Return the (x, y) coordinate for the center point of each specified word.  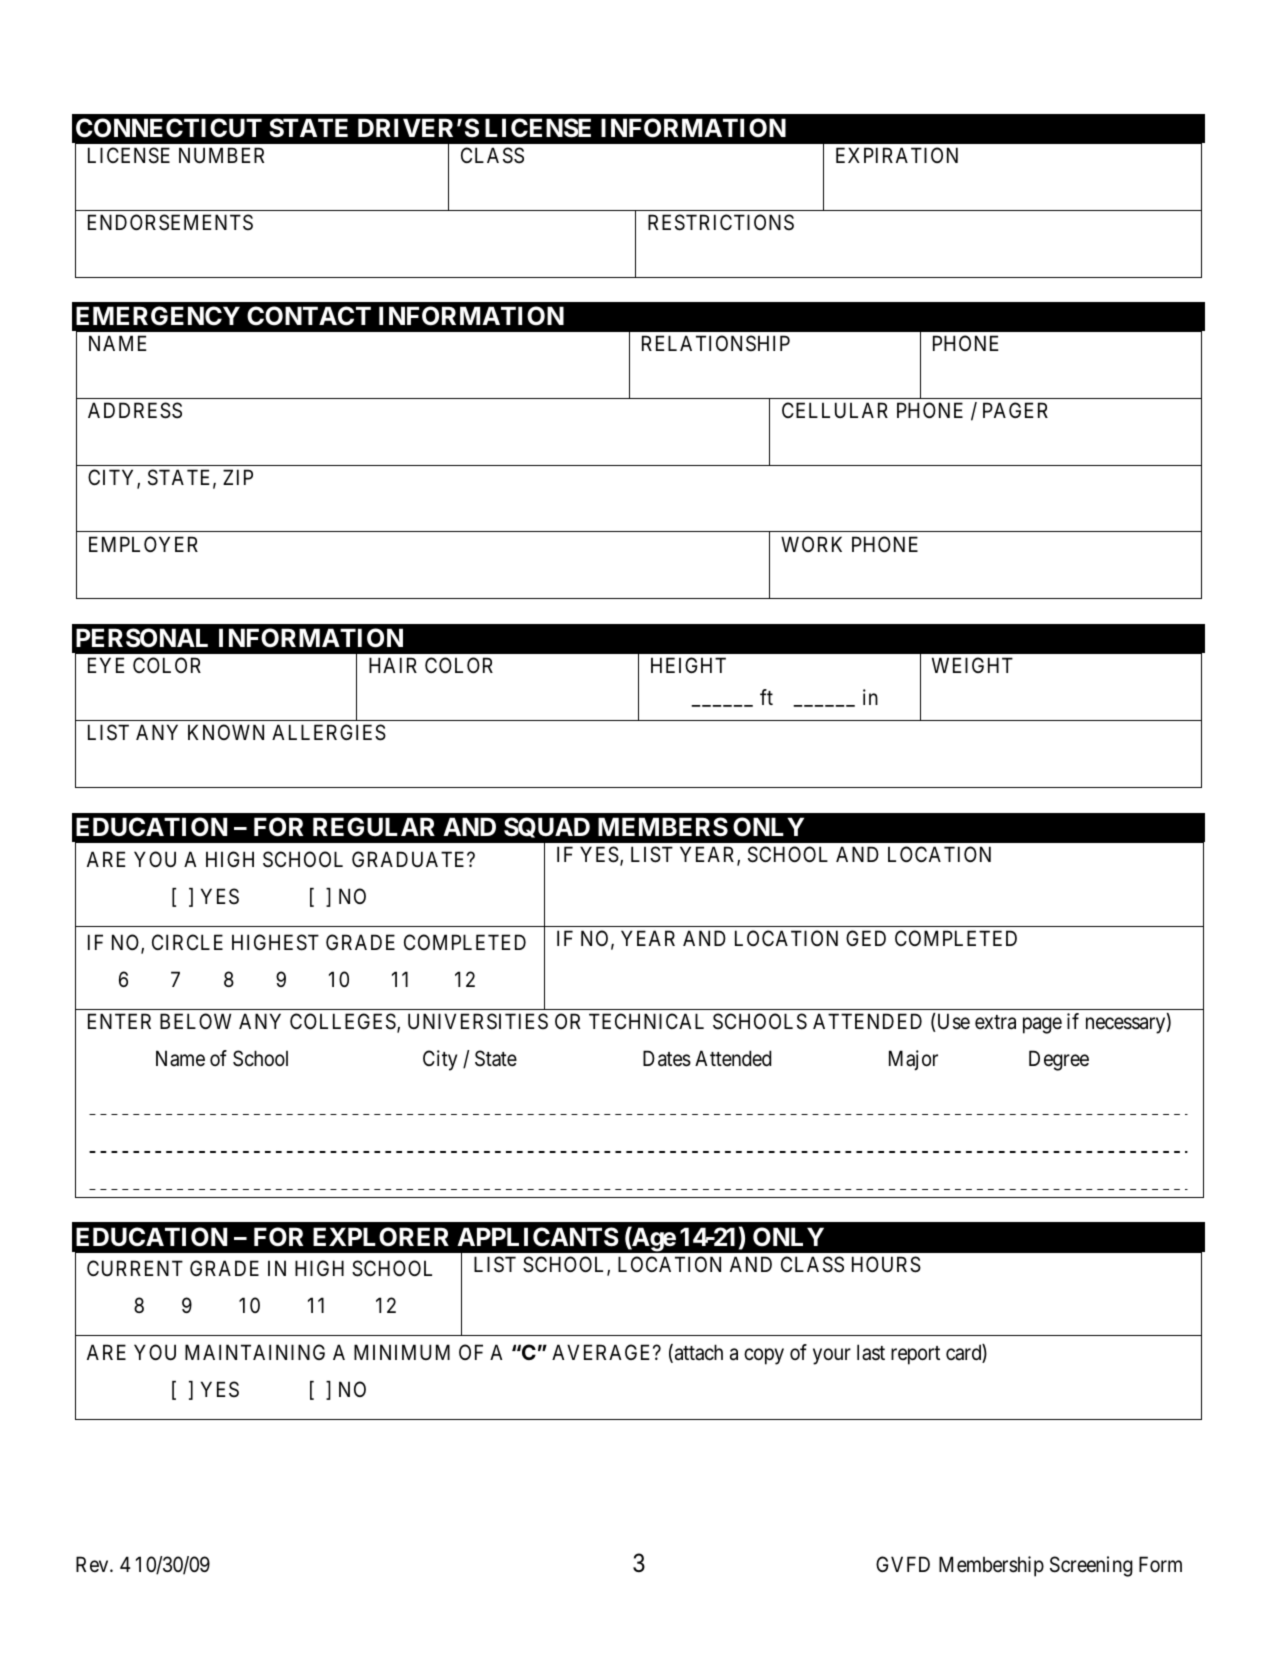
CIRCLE (187, 942)
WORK (811, 544)
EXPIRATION (897, 155)
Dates (667, 1058)
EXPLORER (381, 1237)
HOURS (886, 1264)
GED (866, 938)
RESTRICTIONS (721, 222)
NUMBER (221, 155)
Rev (93, 1564)
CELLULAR (835, 410)
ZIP (238, 477)
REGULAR (374, 827)
